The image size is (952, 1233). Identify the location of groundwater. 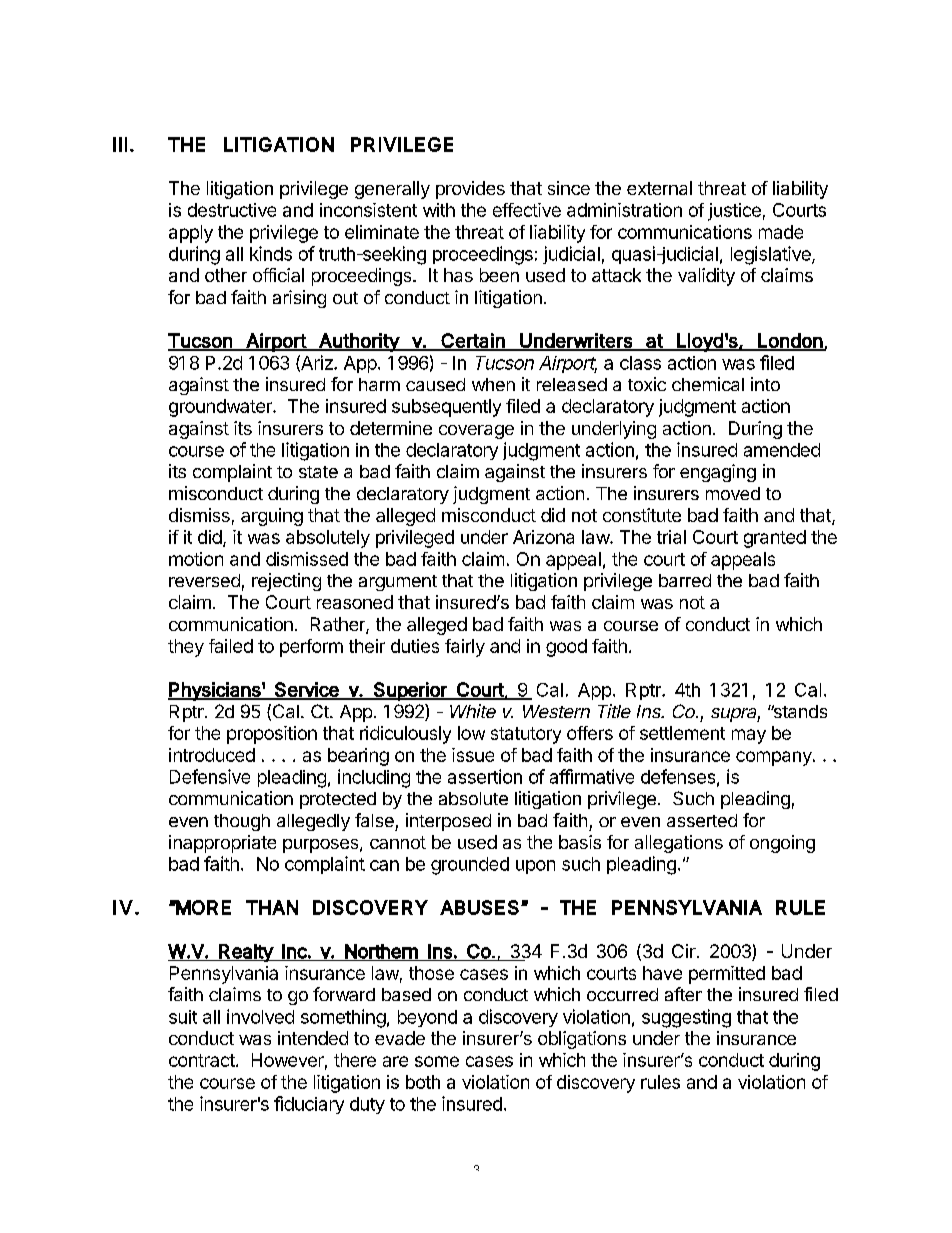
(221, 408).
